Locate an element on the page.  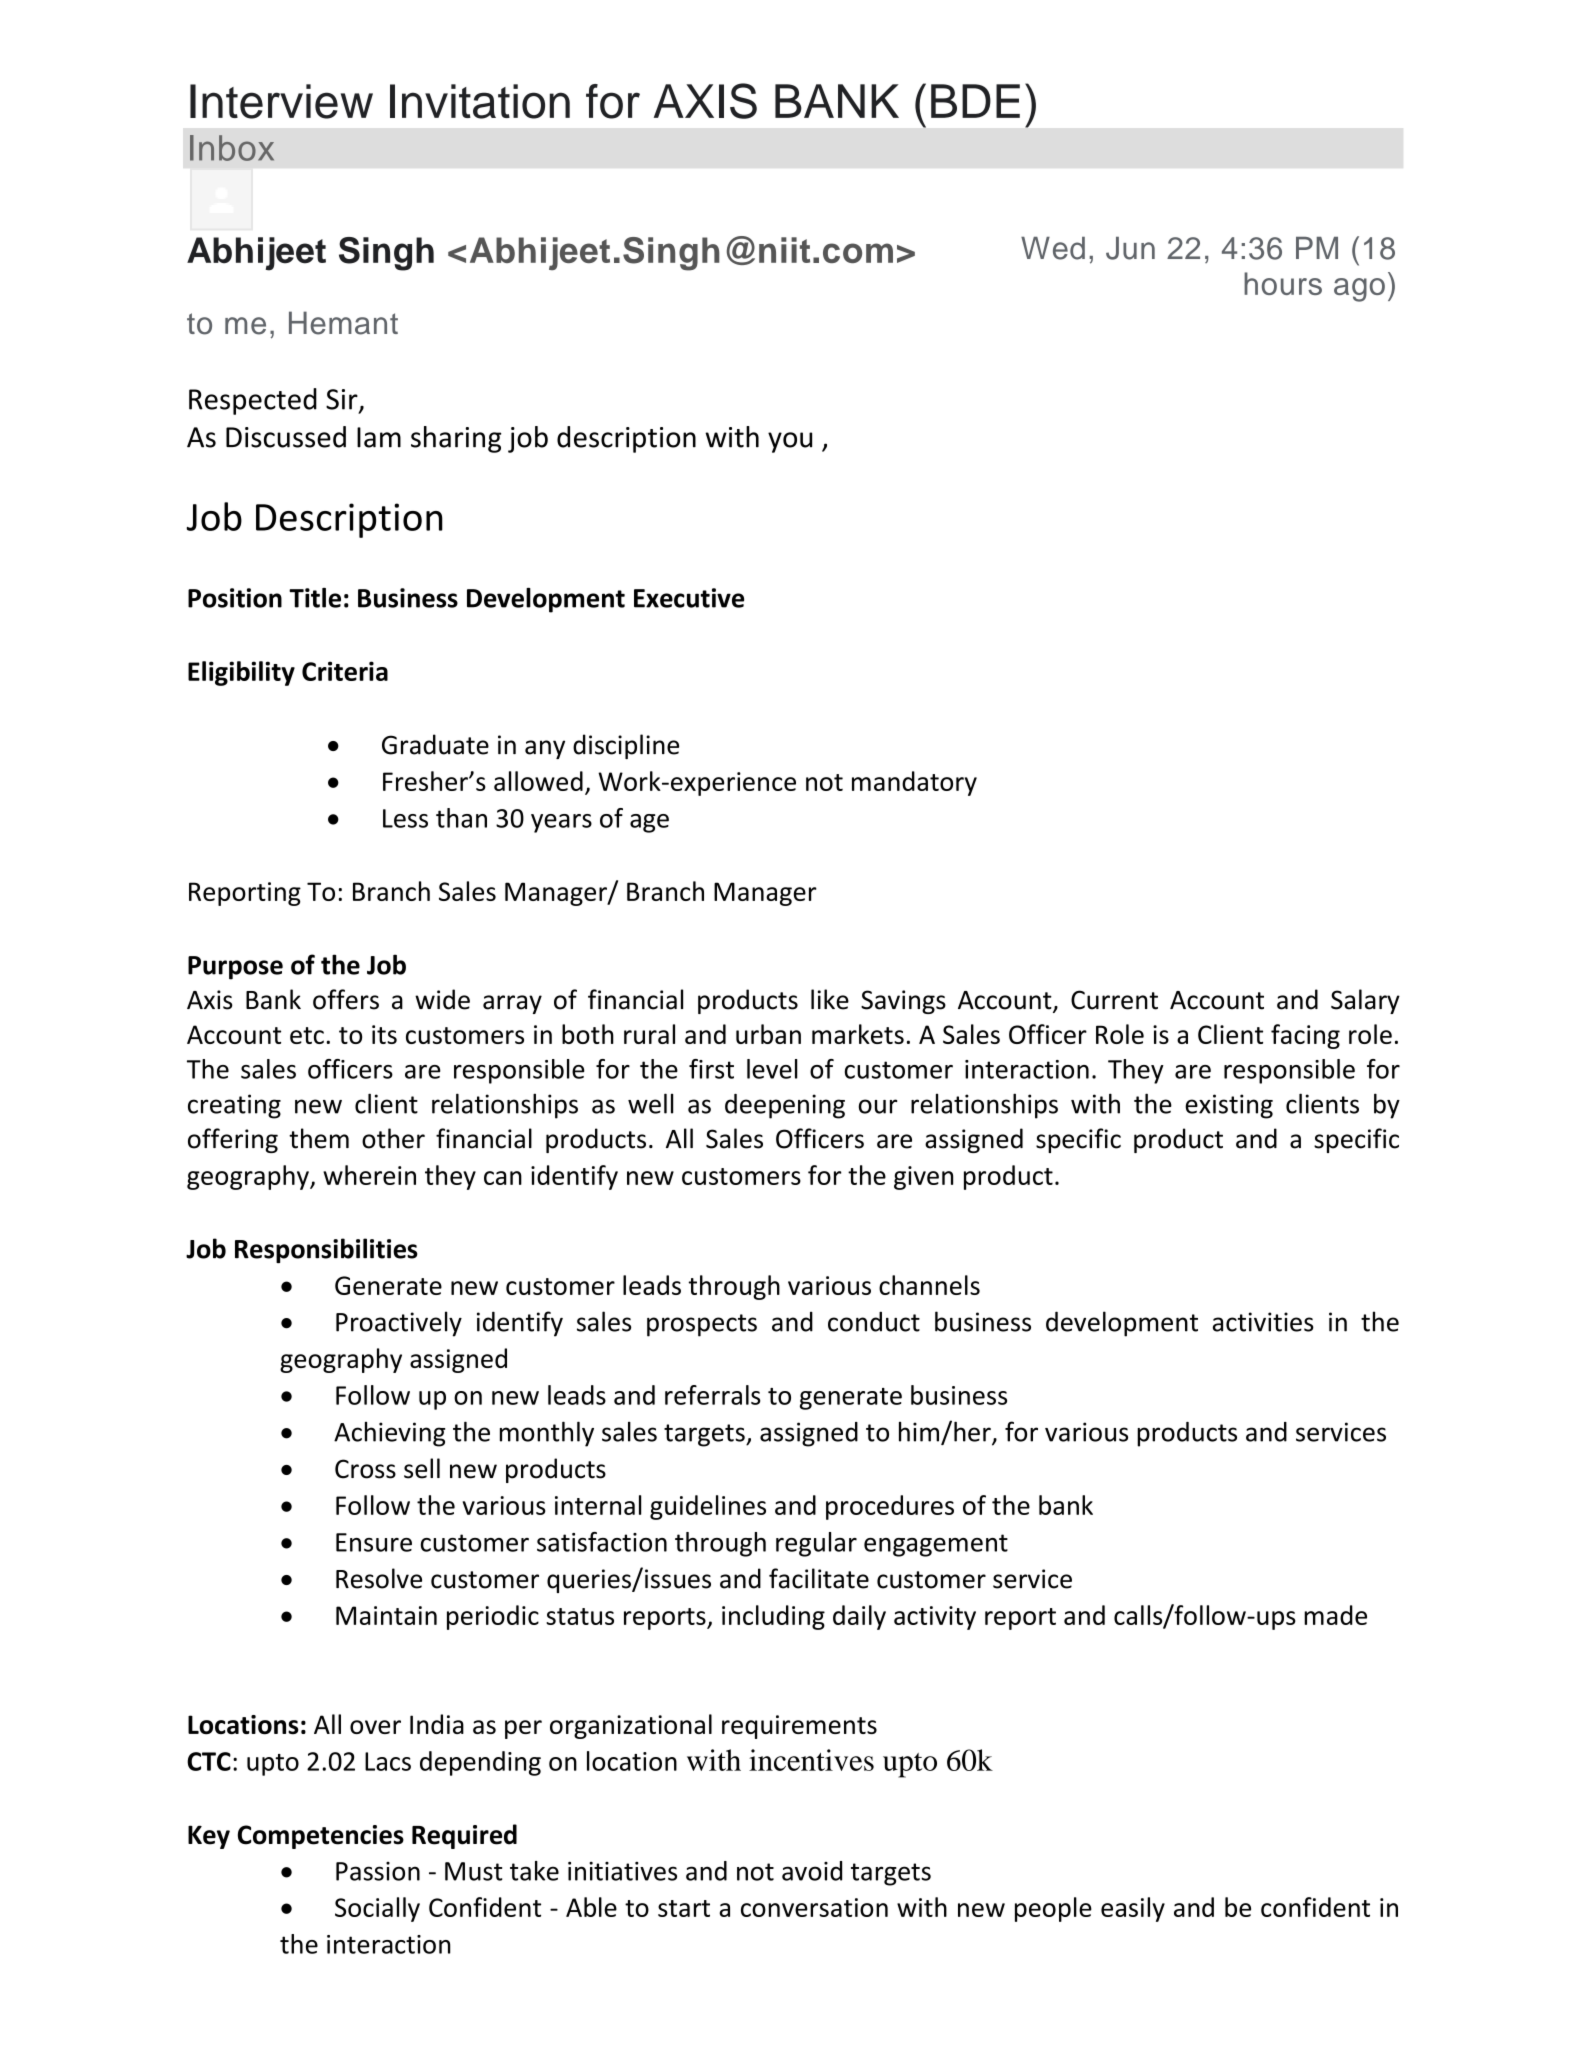
Competencies is located at coordinates (321, 1837).
